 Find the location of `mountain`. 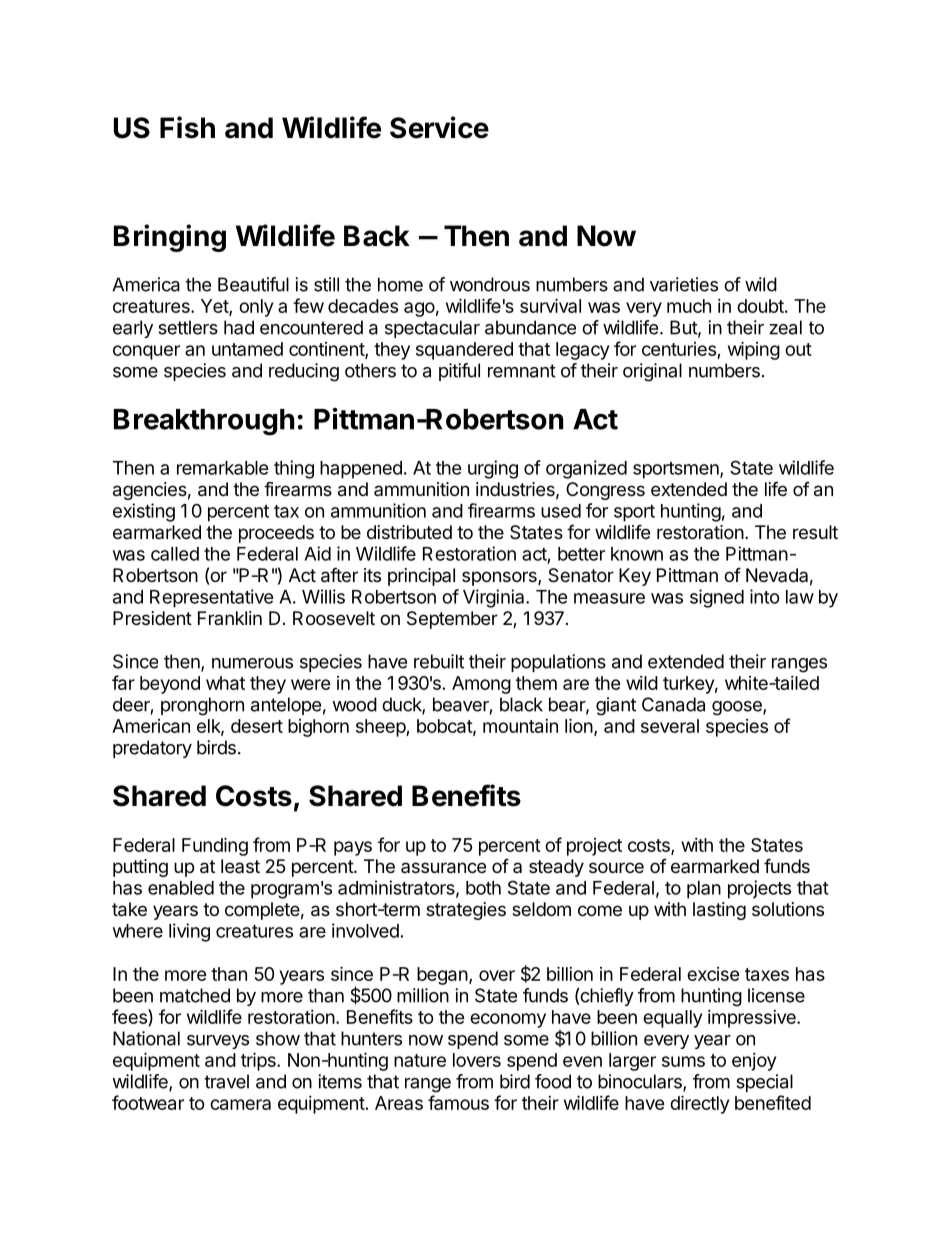

mountain is located at coordinates (520, 726).
